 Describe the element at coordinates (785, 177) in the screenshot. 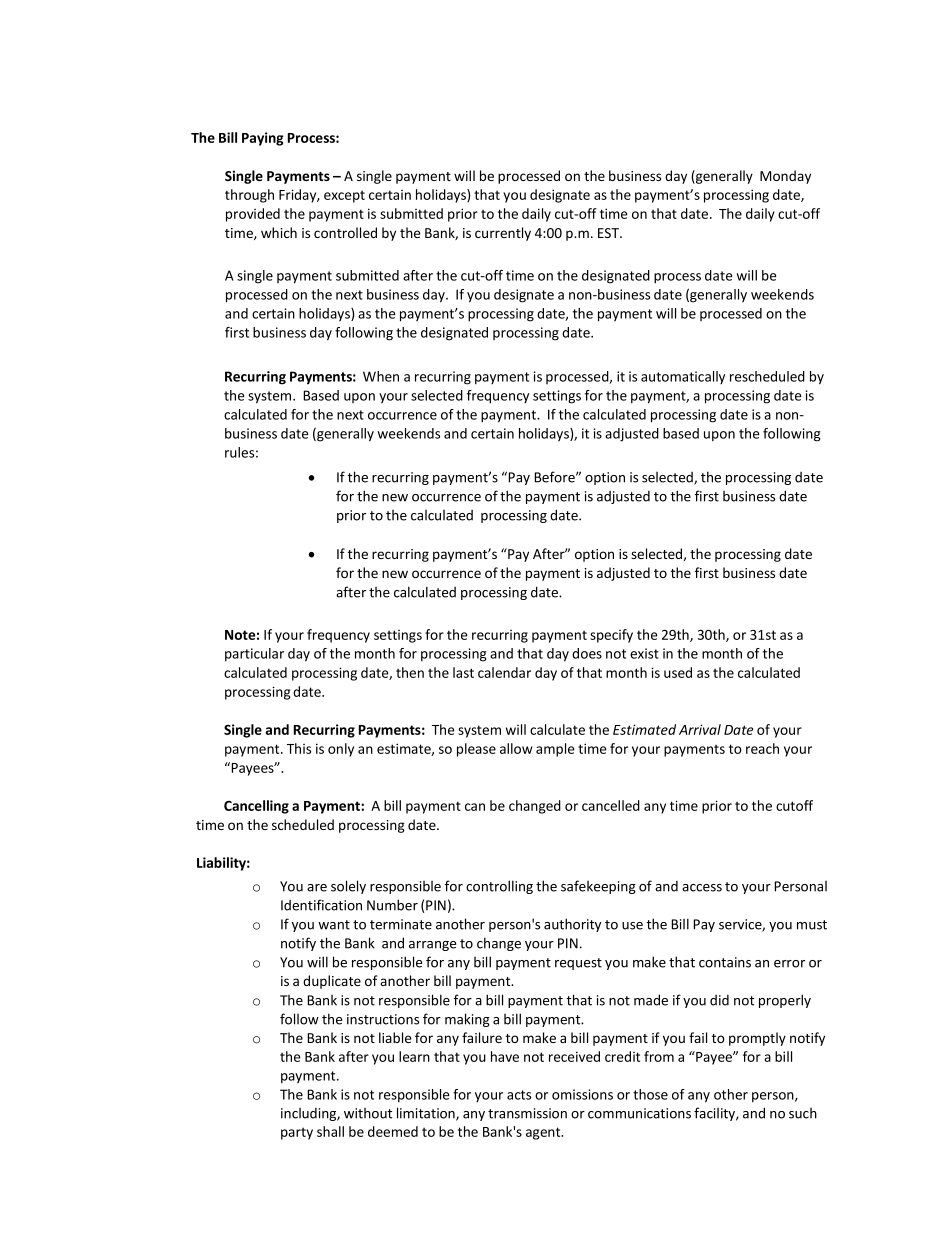

I see `Monday` at that location.
